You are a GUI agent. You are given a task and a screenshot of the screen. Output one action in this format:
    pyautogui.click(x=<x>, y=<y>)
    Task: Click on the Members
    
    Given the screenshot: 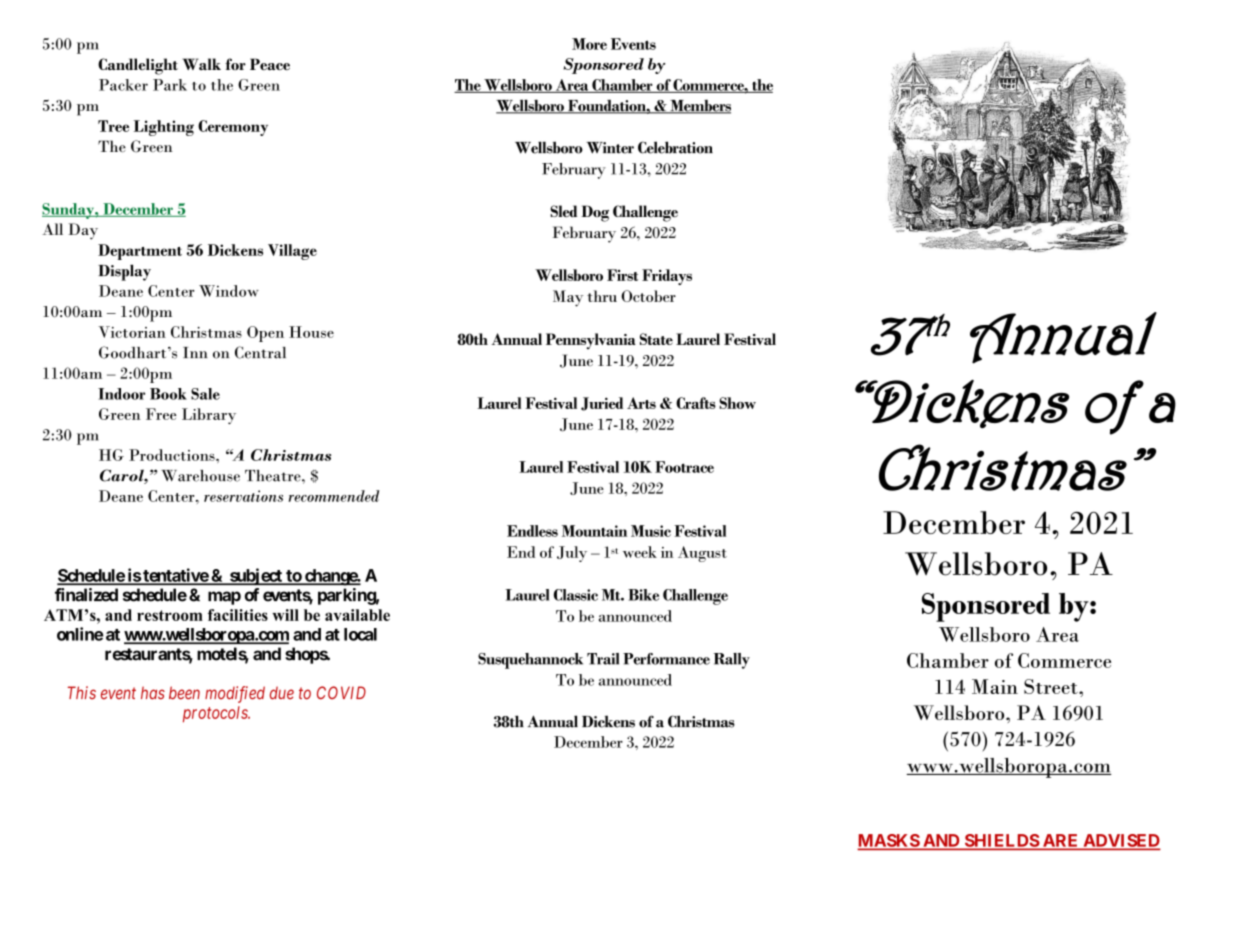 What is the action you would take?
    pyautogui.click(x=699, y=107)
